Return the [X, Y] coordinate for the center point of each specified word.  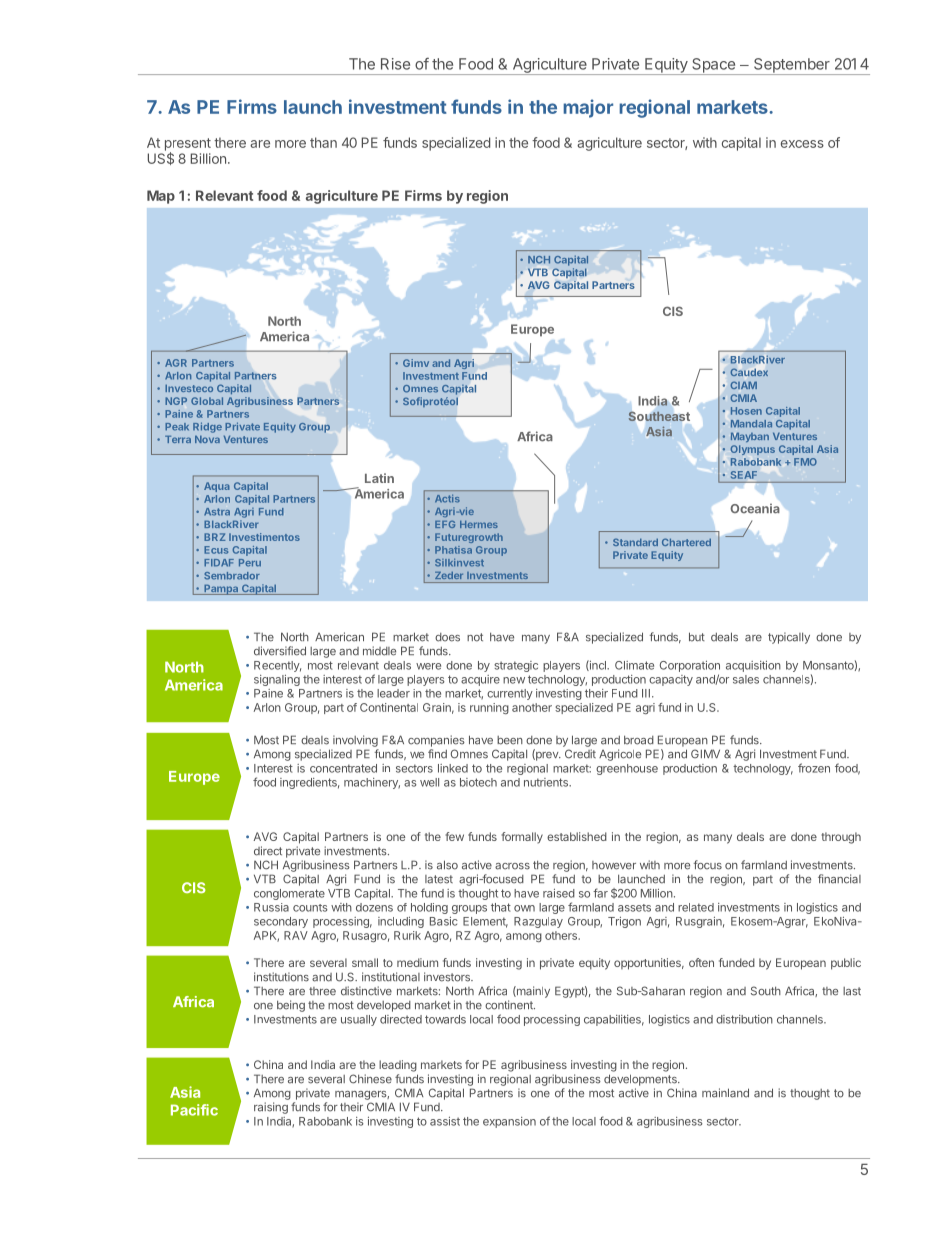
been [510, 740]
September [791, 66]
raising [271, 1108]
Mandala [751, 424]
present [188, 145]
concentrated [343, 768]
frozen [814, 768]
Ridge [207, 427]
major [588, 108]
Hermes [479, 524]
